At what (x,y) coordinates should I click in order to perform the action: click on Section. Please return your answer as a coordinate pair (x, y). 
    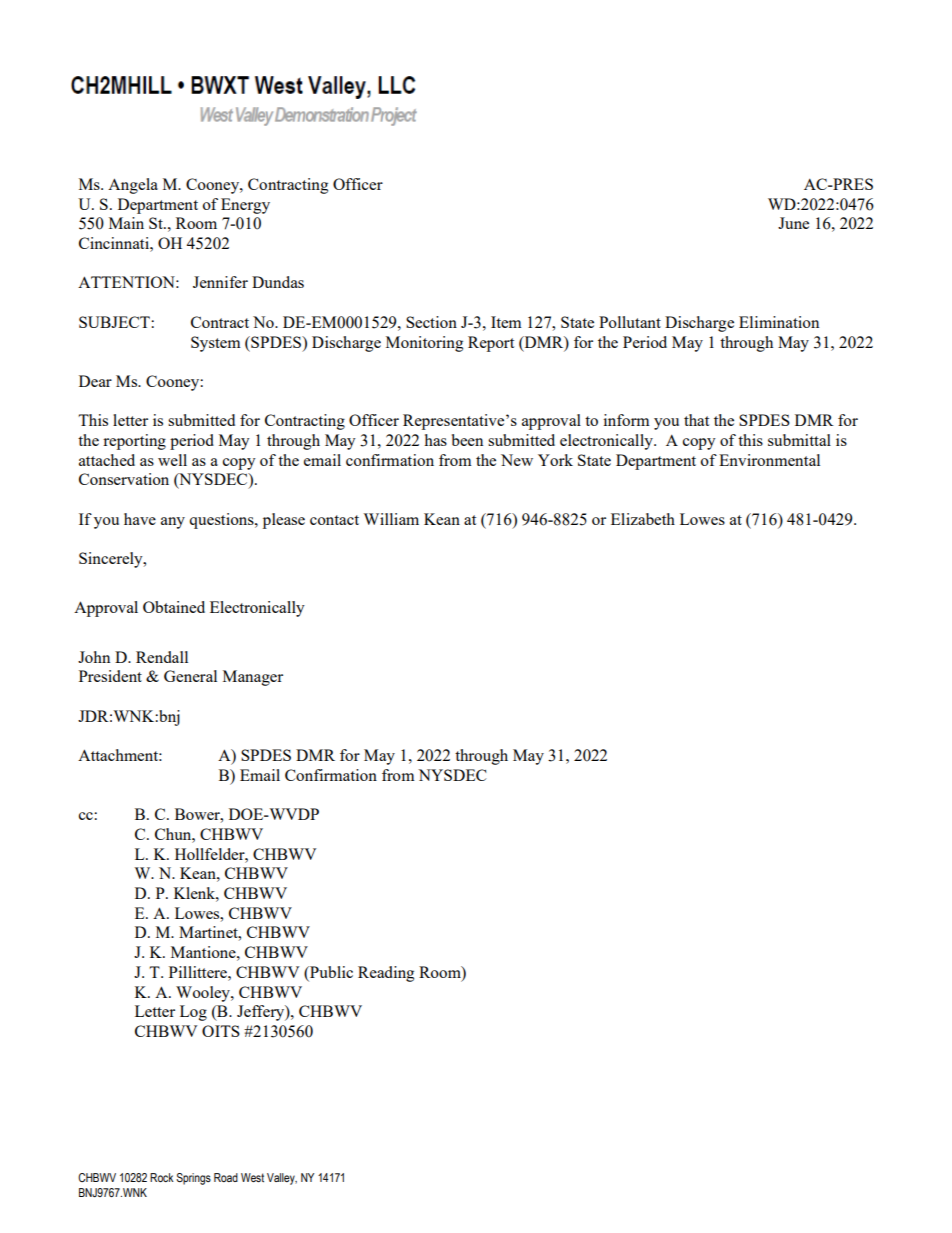
    Looking at the image, I should click on (431, 322).
